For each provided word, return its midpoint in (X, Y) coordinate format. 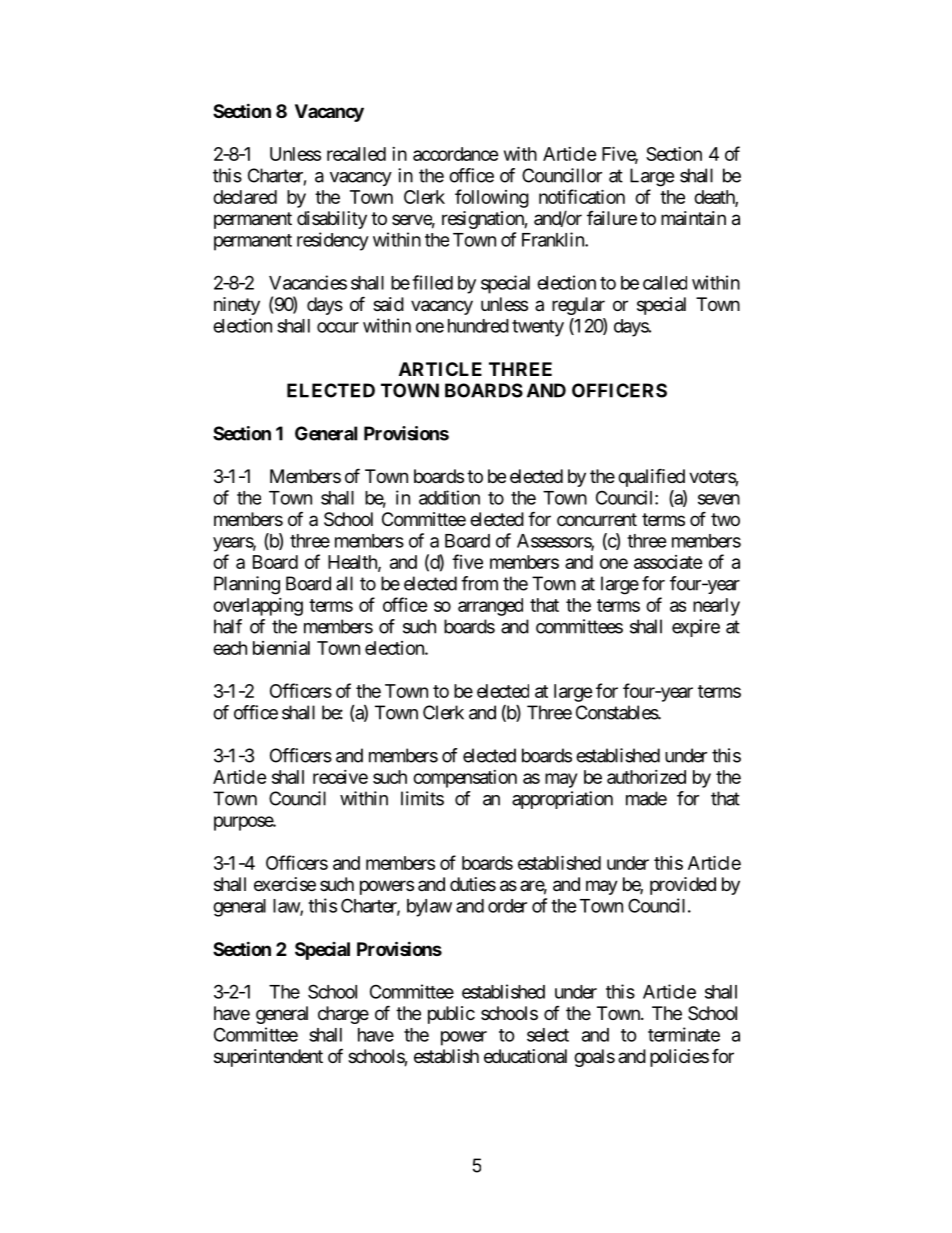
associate (668, 562)
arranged (490, 607)
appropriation (562, 800)
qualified (651, 477)
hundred (478, 326)
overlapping (258, 607)
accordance (456, 154)
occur (338, 327)
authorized (646, 777)
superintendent (268, 1058)
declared (245, 197)
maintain (693, 218)
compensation (465, 779)
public (451, 1015)
